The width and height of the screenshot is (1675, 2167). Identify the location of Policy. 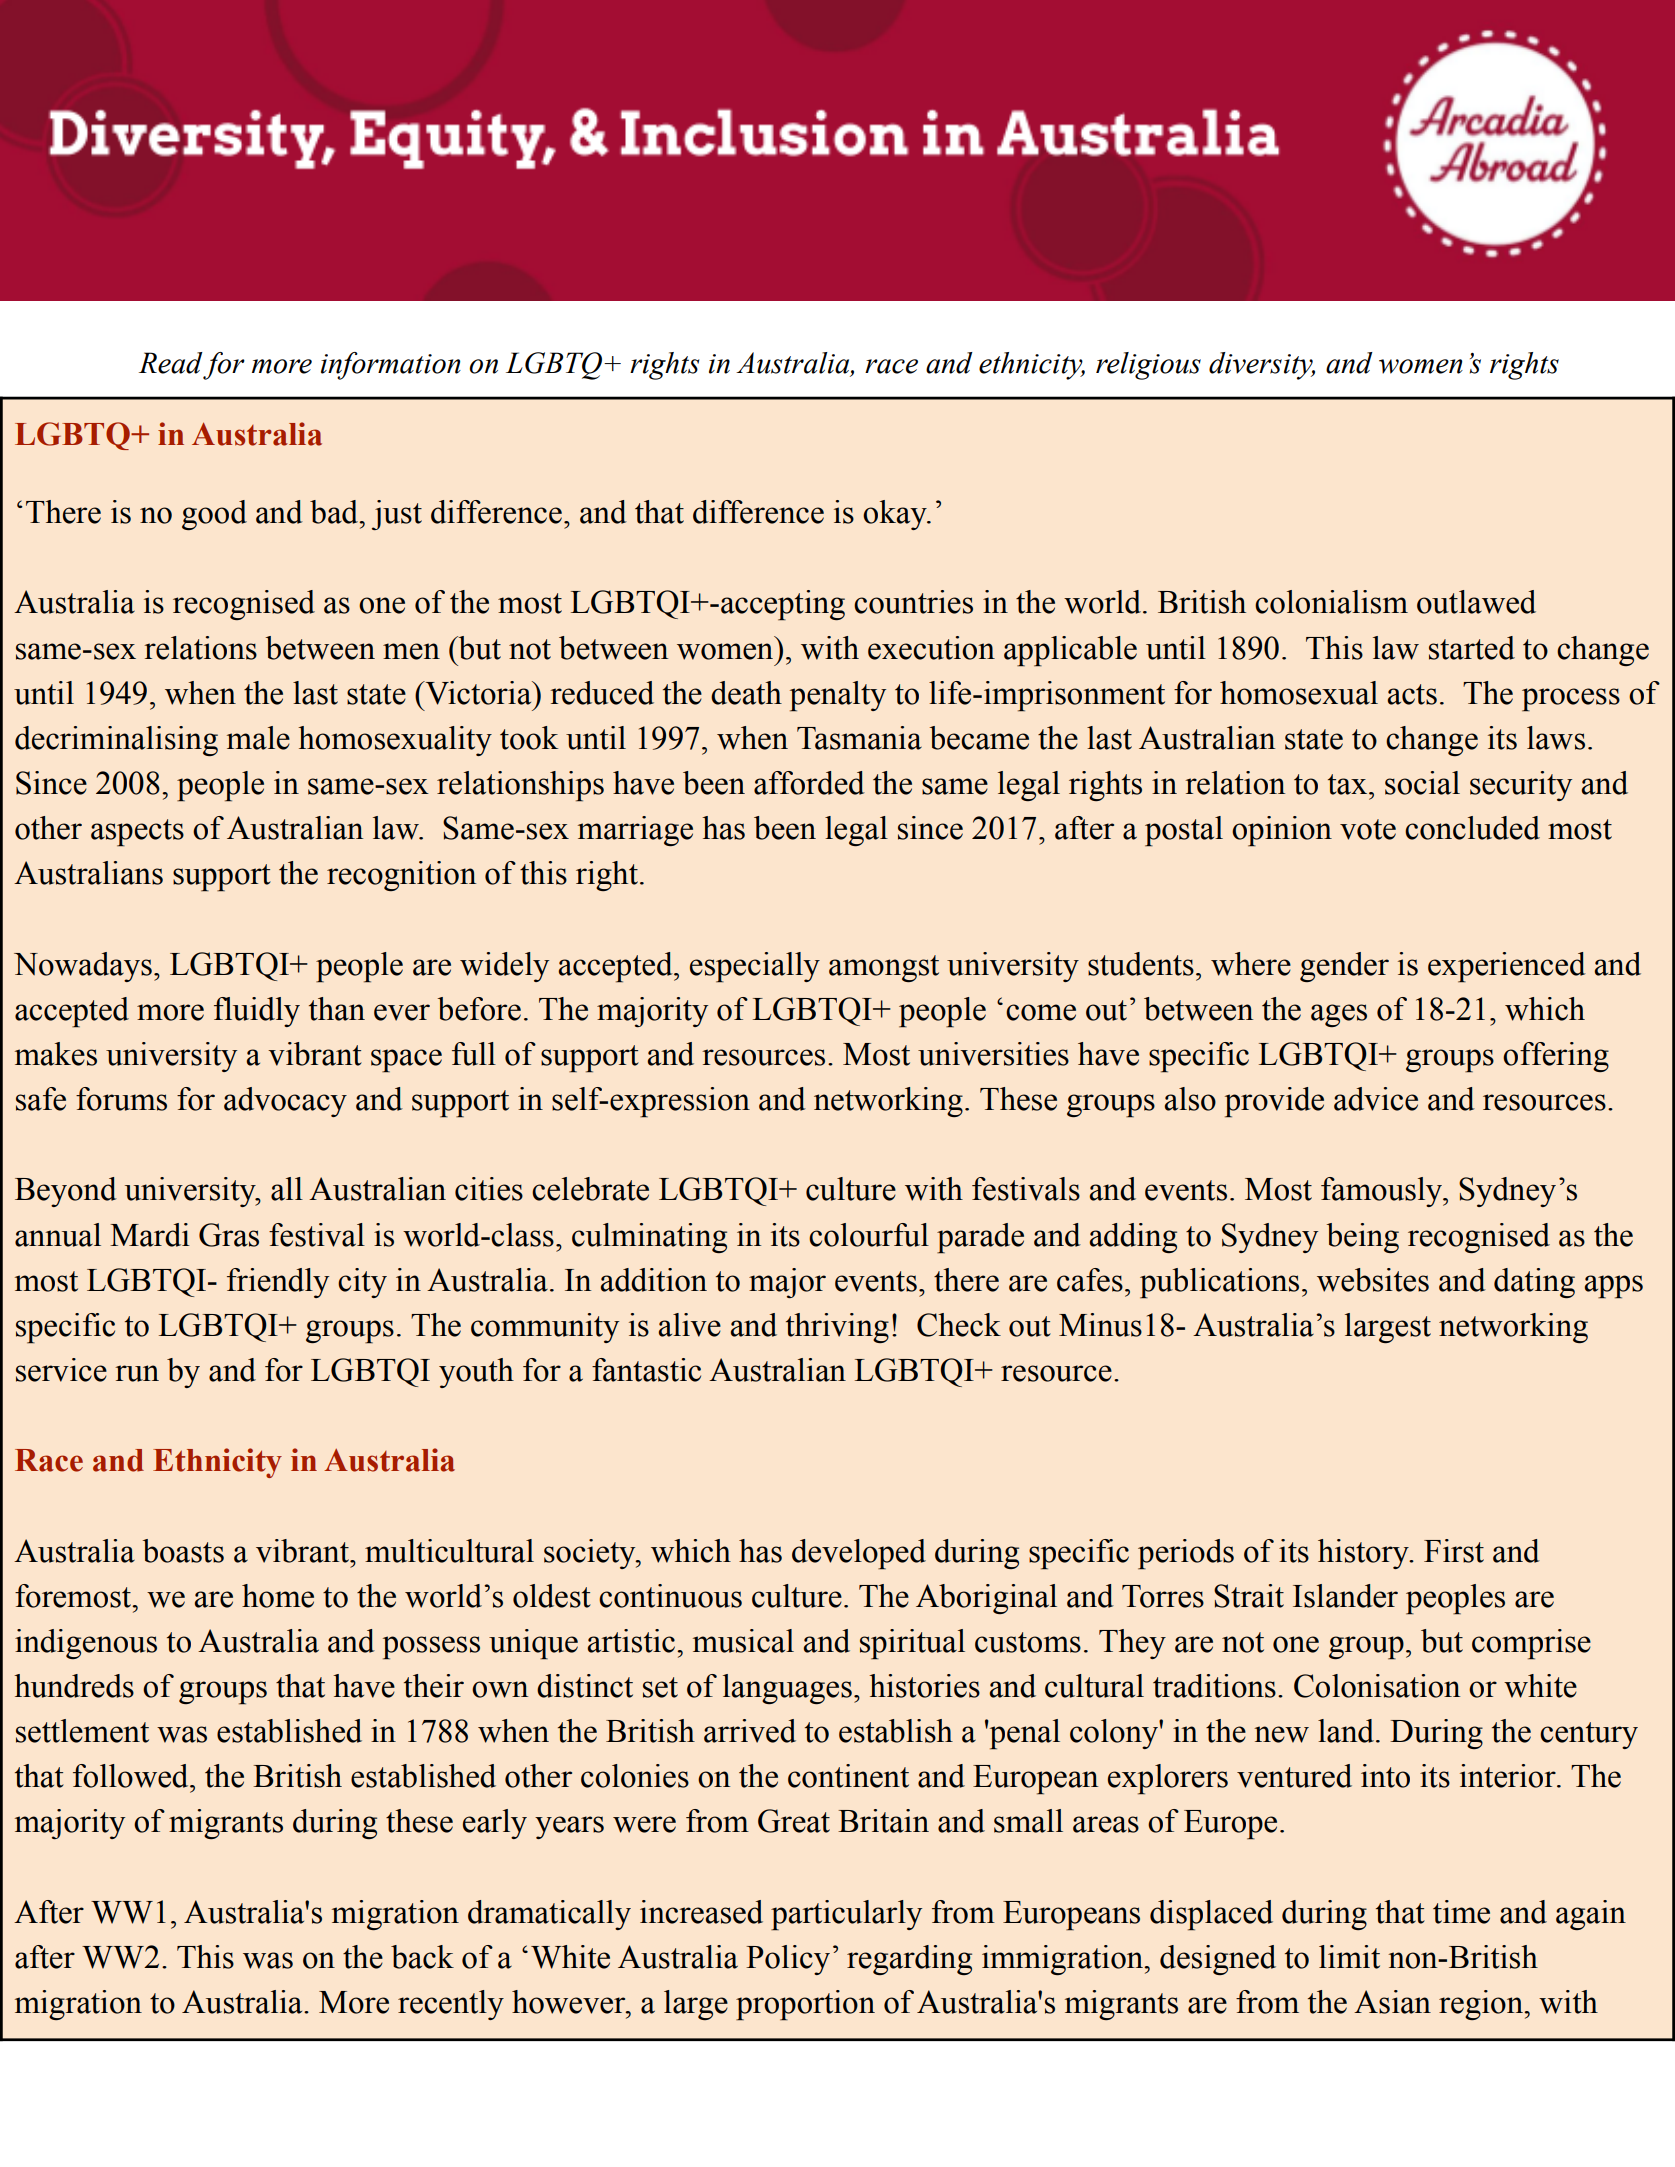
(788, 1960).
